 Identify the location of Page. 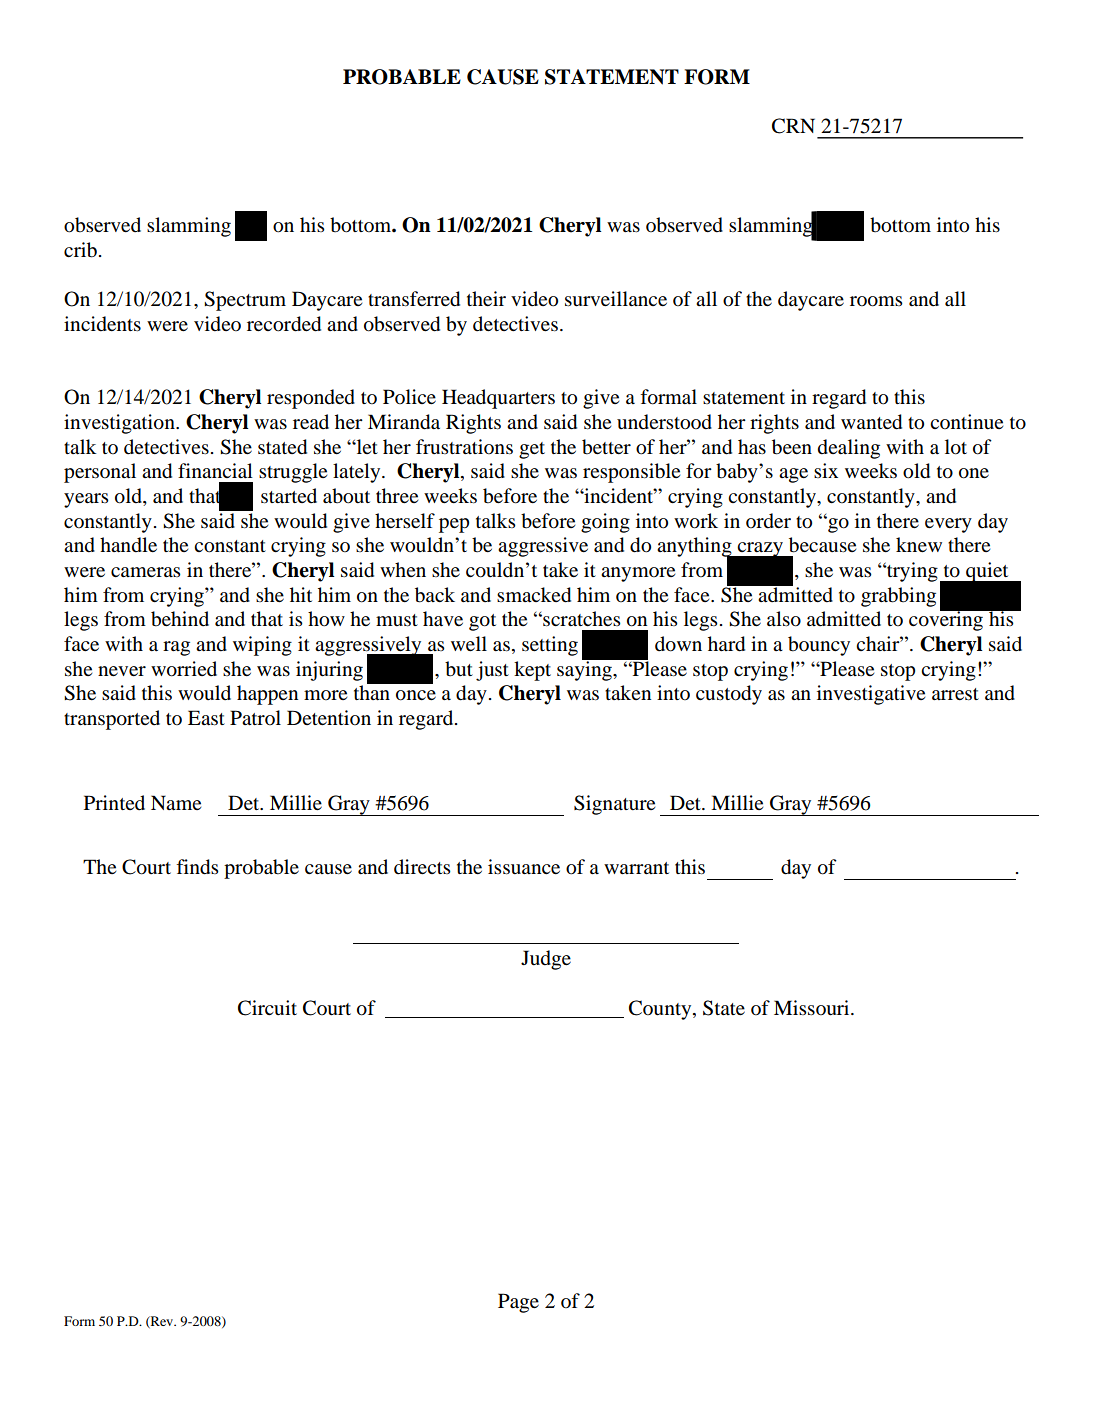
(518, 1303).
